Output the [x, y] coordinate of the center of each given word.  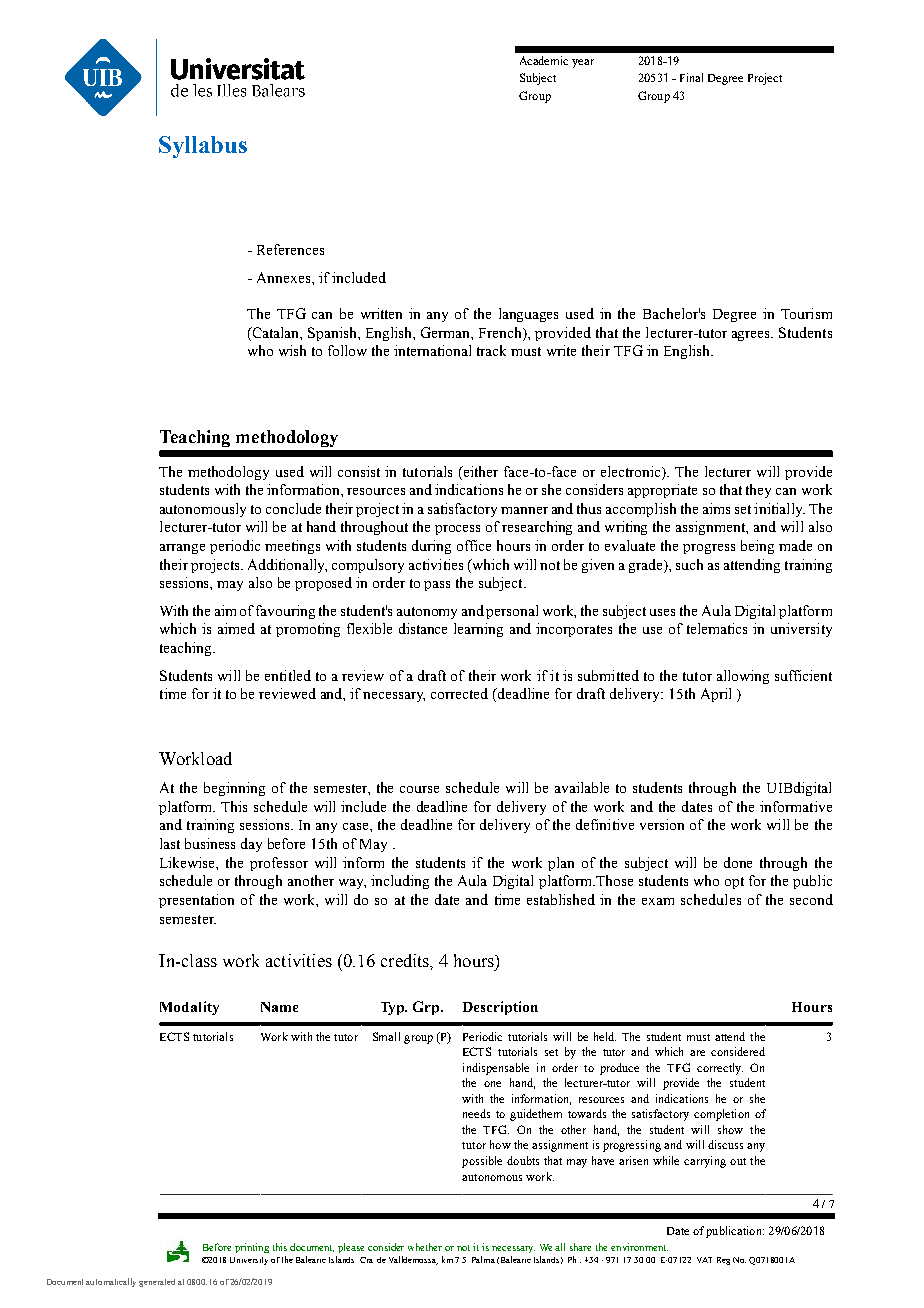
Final [691, 77]
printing [252, 1248]
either [479, 471]
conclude [293, 508]
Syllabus [203, 147]
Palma [483, 1259]
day [251, 845]
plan [561, 864]
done [738, 862]
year [583, 63]
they [758, 491]
